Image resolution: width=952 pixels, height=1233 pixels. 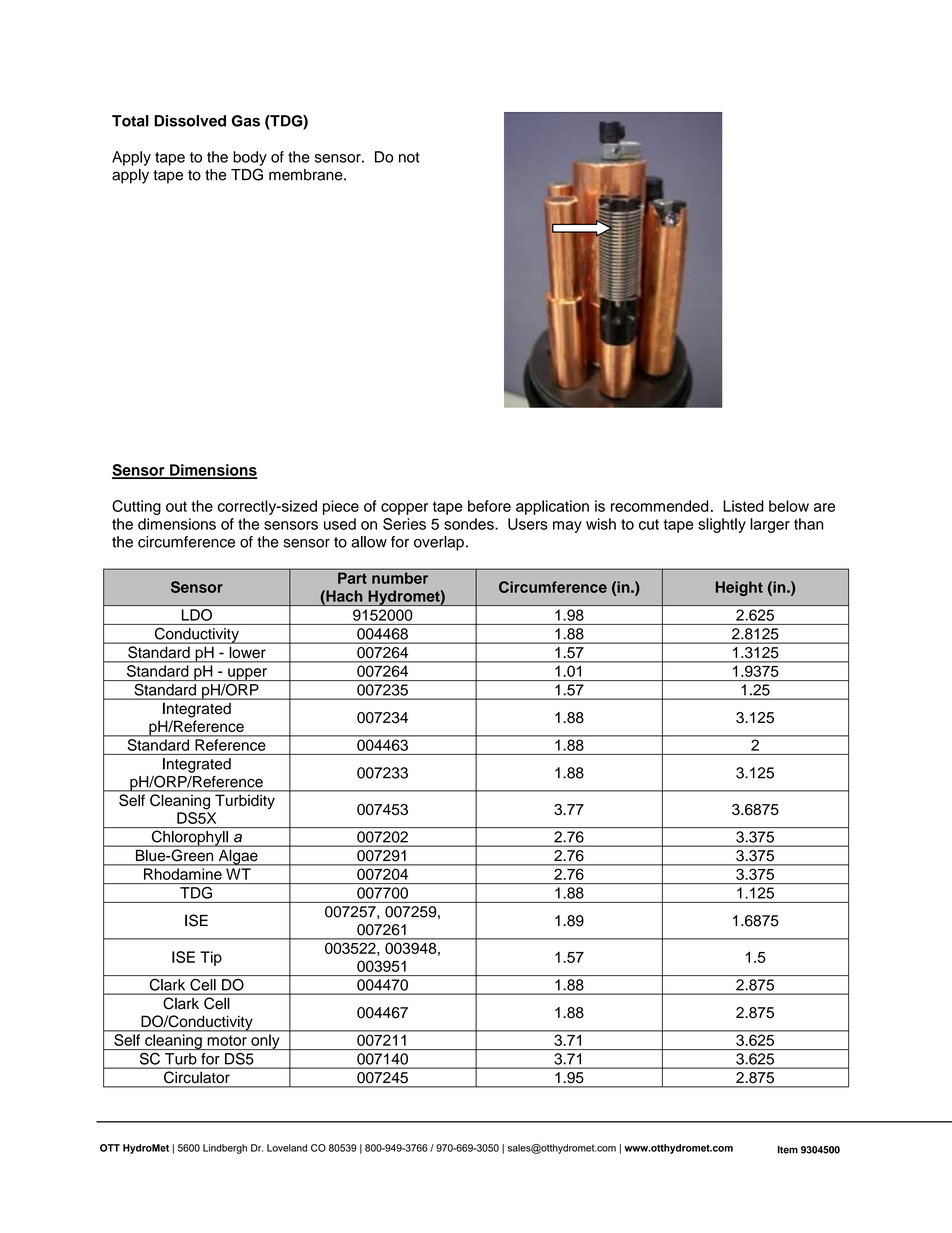 What do you see at coordinates (439, 543) in the screenshot?
I see `overlap` at bounding box center [439, 543].
